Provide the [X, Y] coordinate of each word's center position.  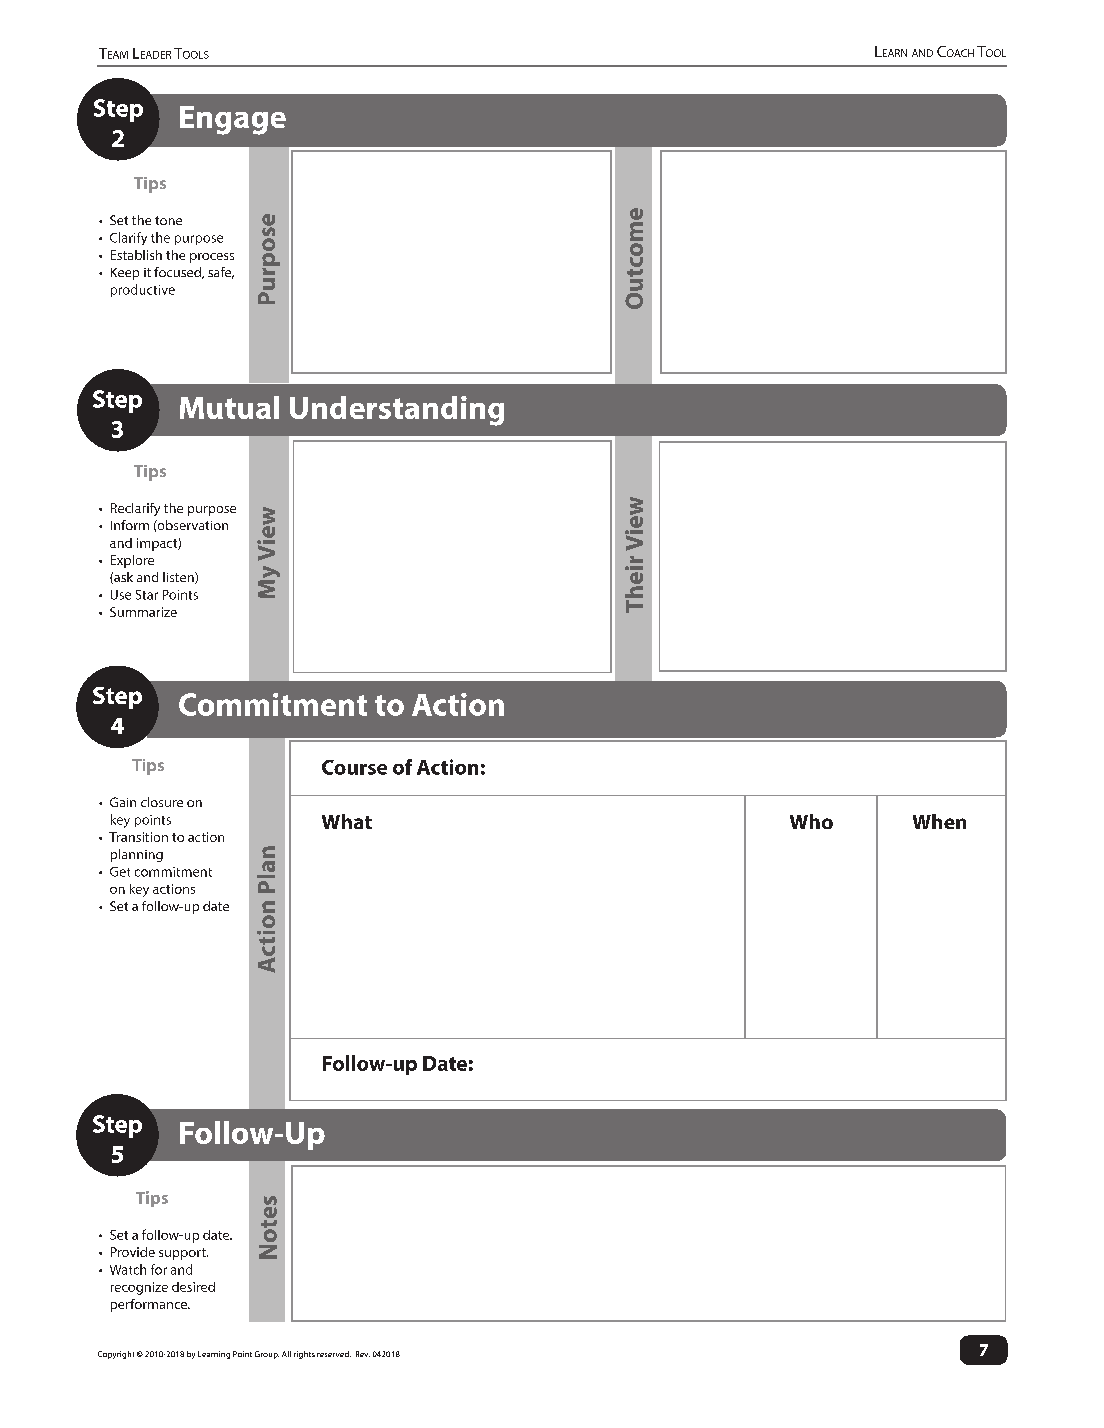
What [347, 821]
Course [354, 767]
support [183, 1254]
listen [179, 578]
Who [811, 821]
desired [193, 1287]
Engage [233, 120]
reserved [334, 1354]
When [939, 821]
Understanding [397, 411]
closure [162, 802]
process [212, 258]
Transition [138, 837]
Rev [363, 1354]
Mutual [229, 407]
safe [221, 273]
